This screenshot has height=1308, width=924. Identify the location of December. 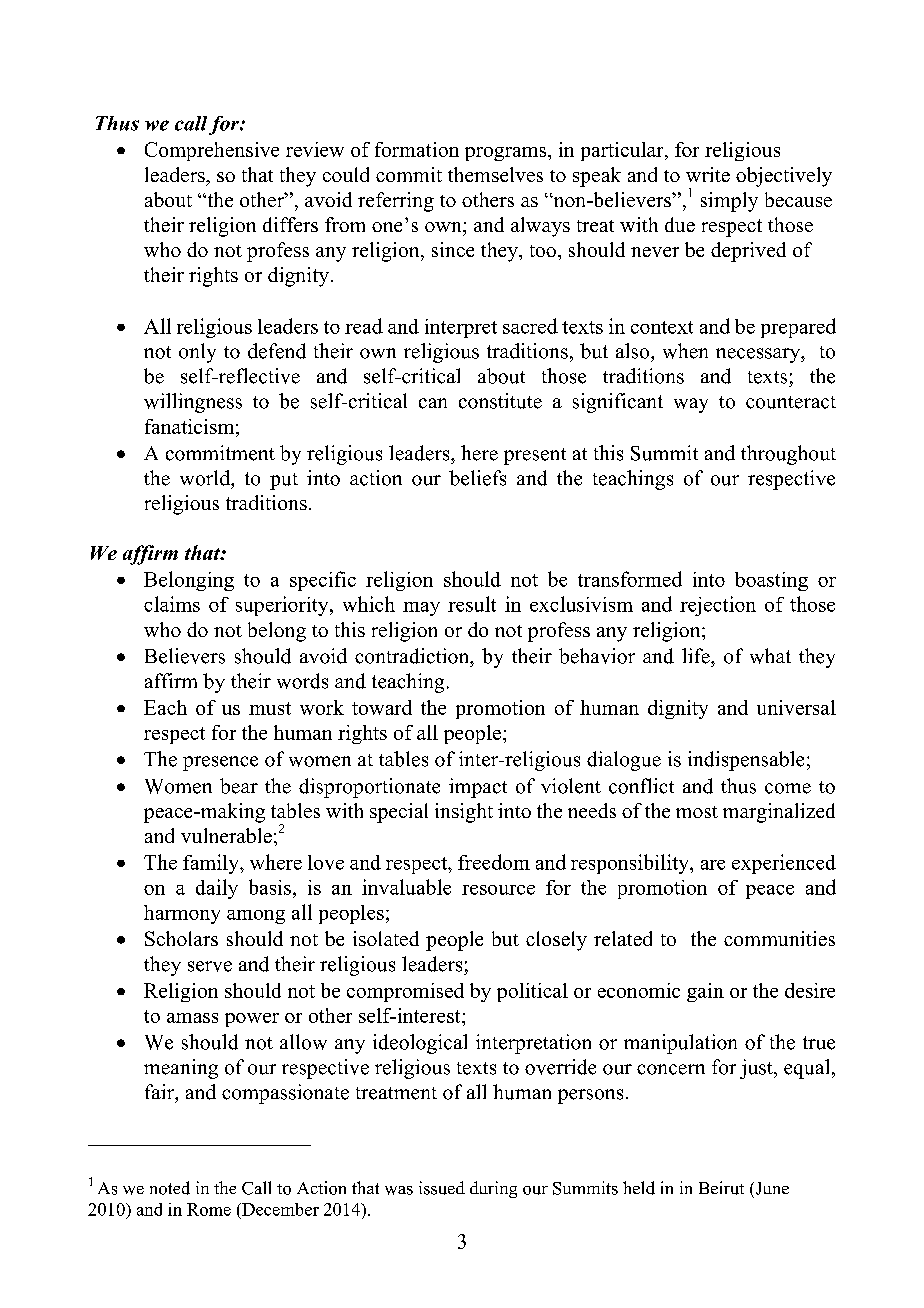
(279, 1209).
